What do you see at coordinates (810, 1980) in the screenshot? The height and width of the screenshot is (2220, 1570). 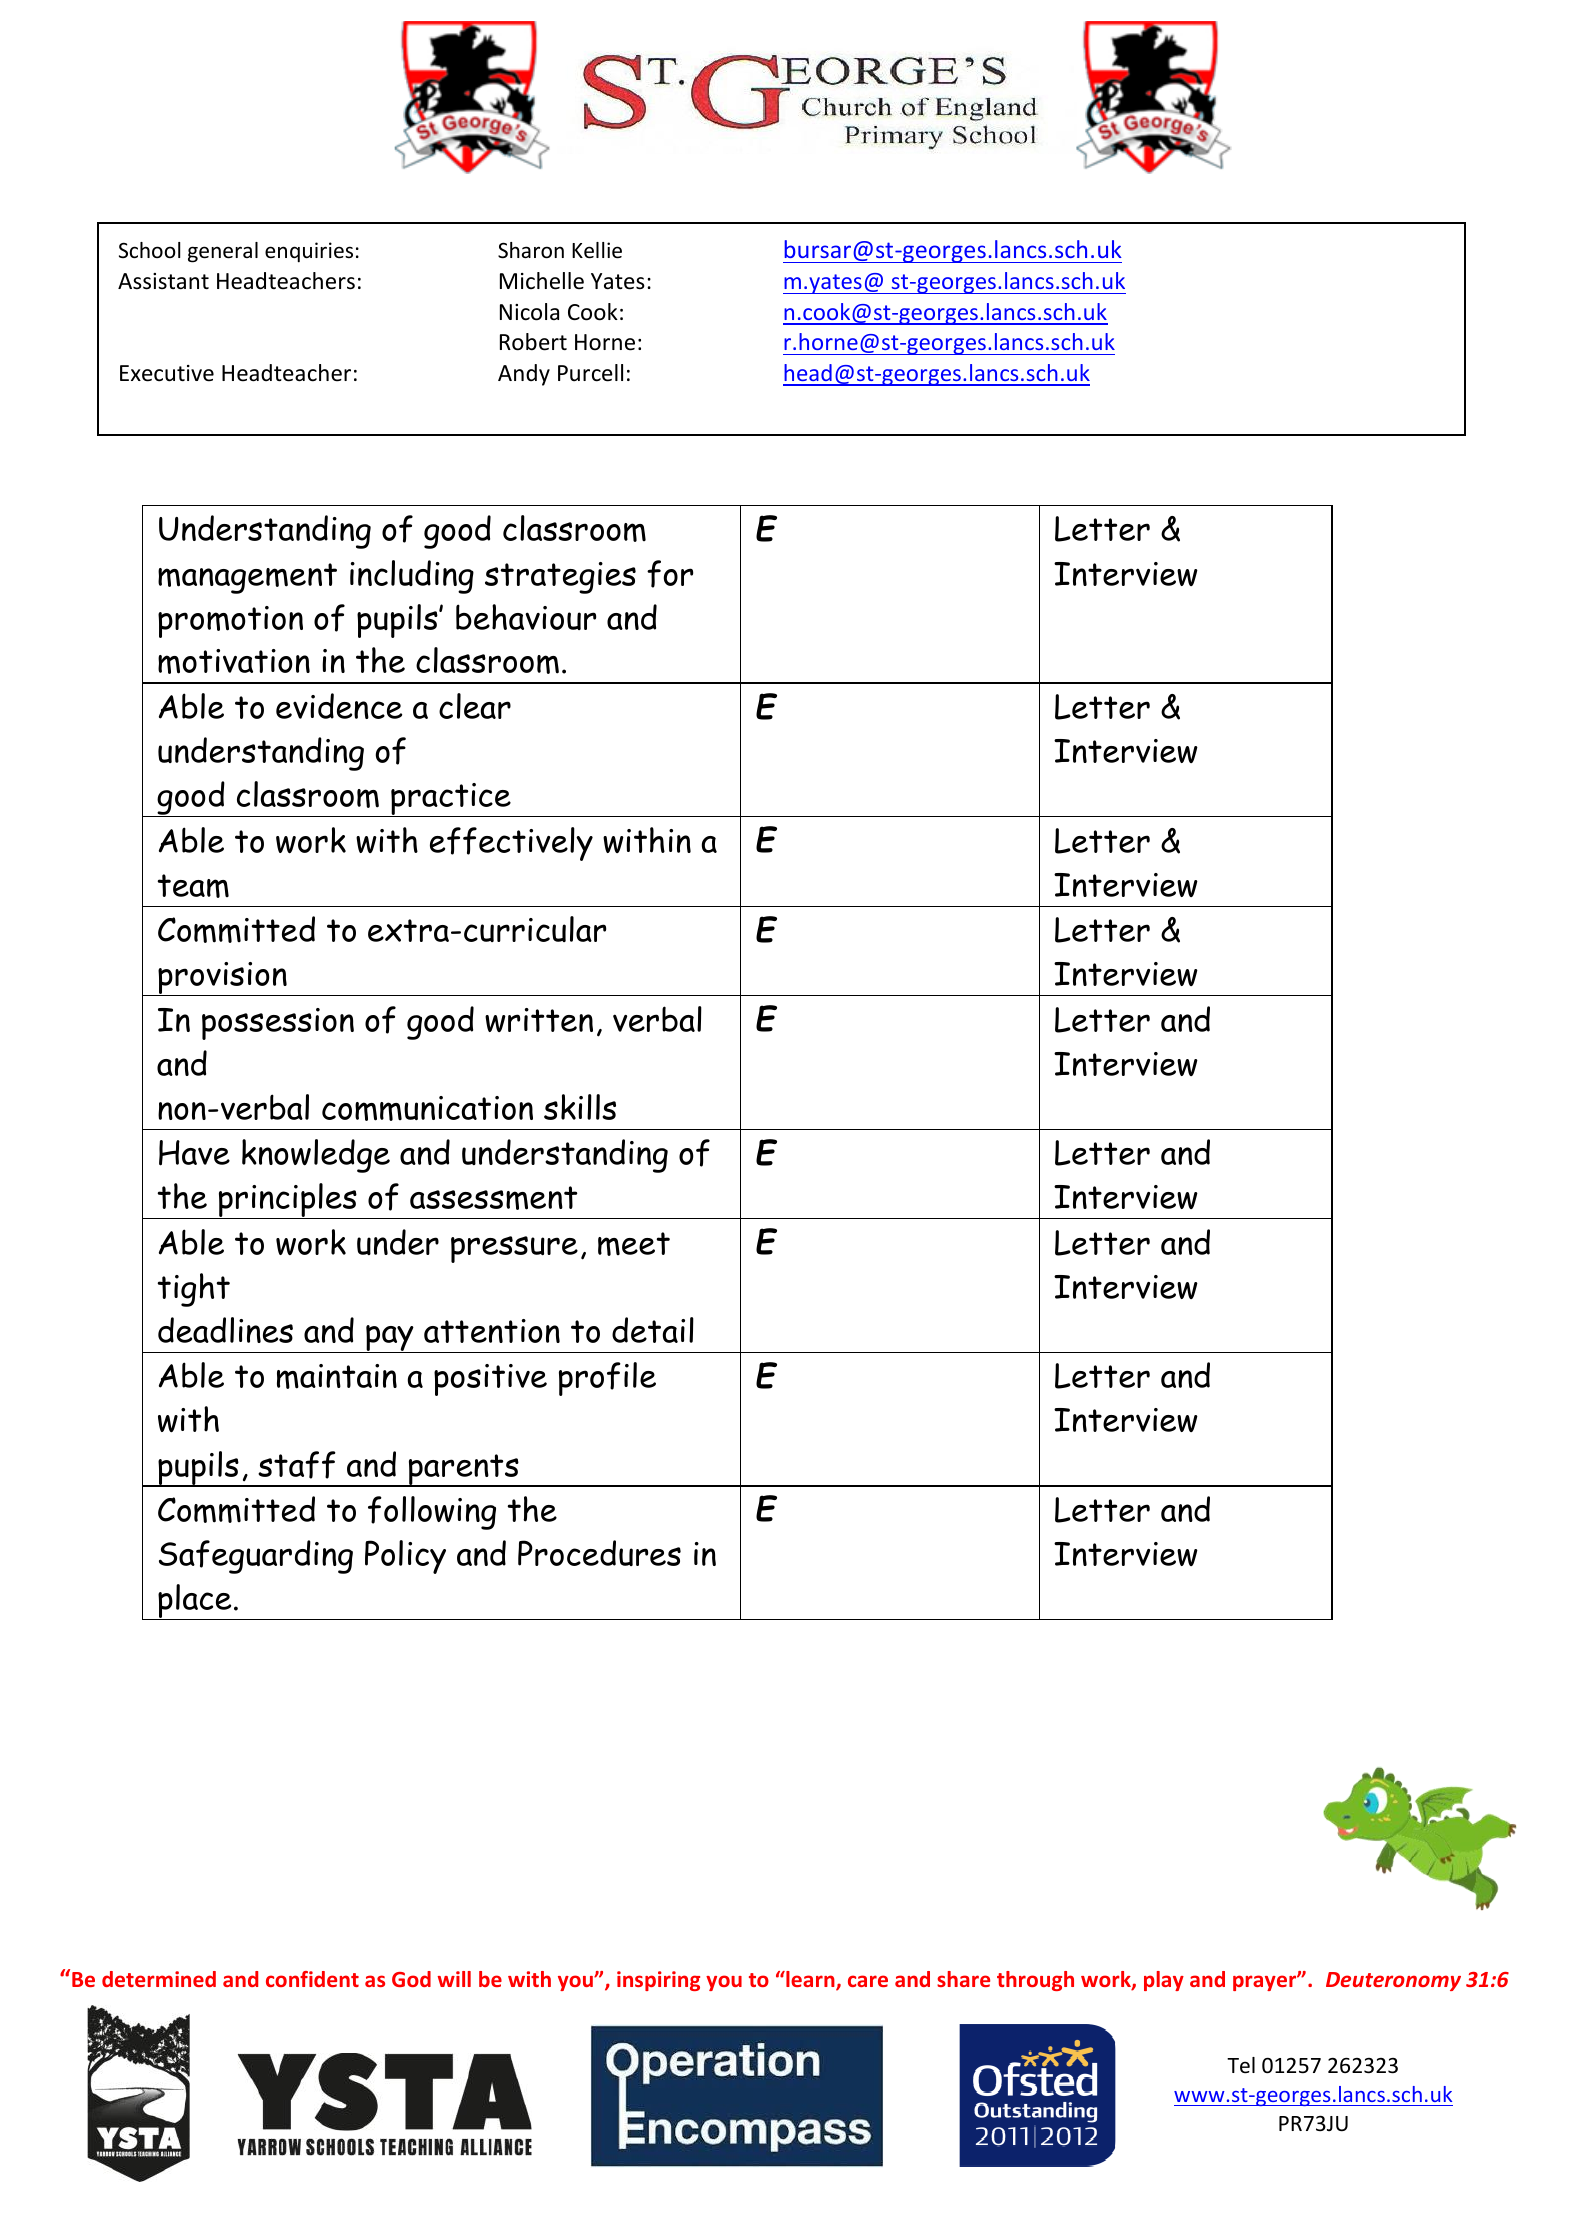 I see `learn` at bounding box center [810, 1980].
